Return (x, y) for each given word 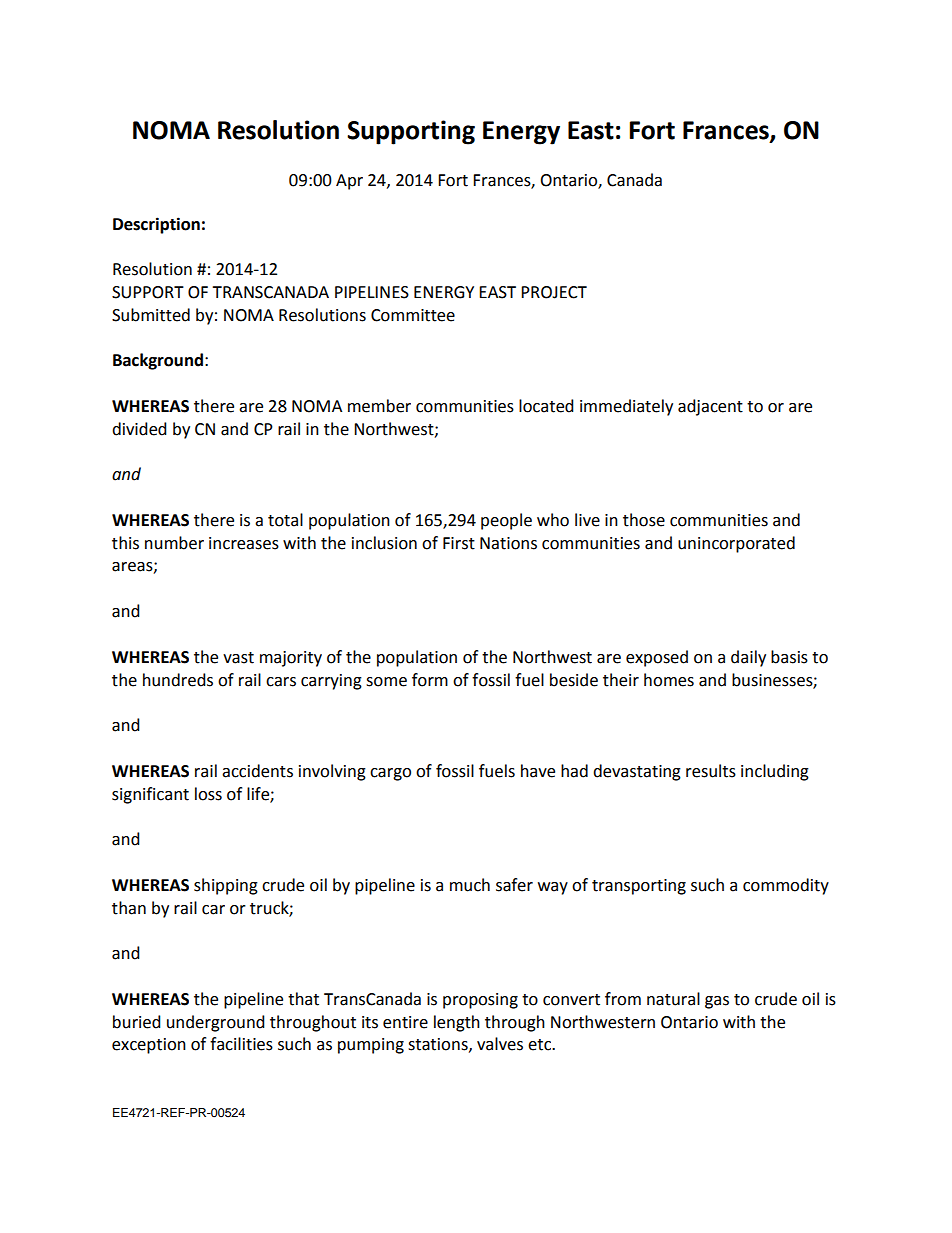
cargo (390, 774)
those (644, 520)
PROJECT (554, 292)
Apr (349, 182)
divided (139, 429)
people (506, 521)
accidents (257, 771)
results (711, 771)
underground (216, 1023)
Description (156, 225)
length (457, 1023)
